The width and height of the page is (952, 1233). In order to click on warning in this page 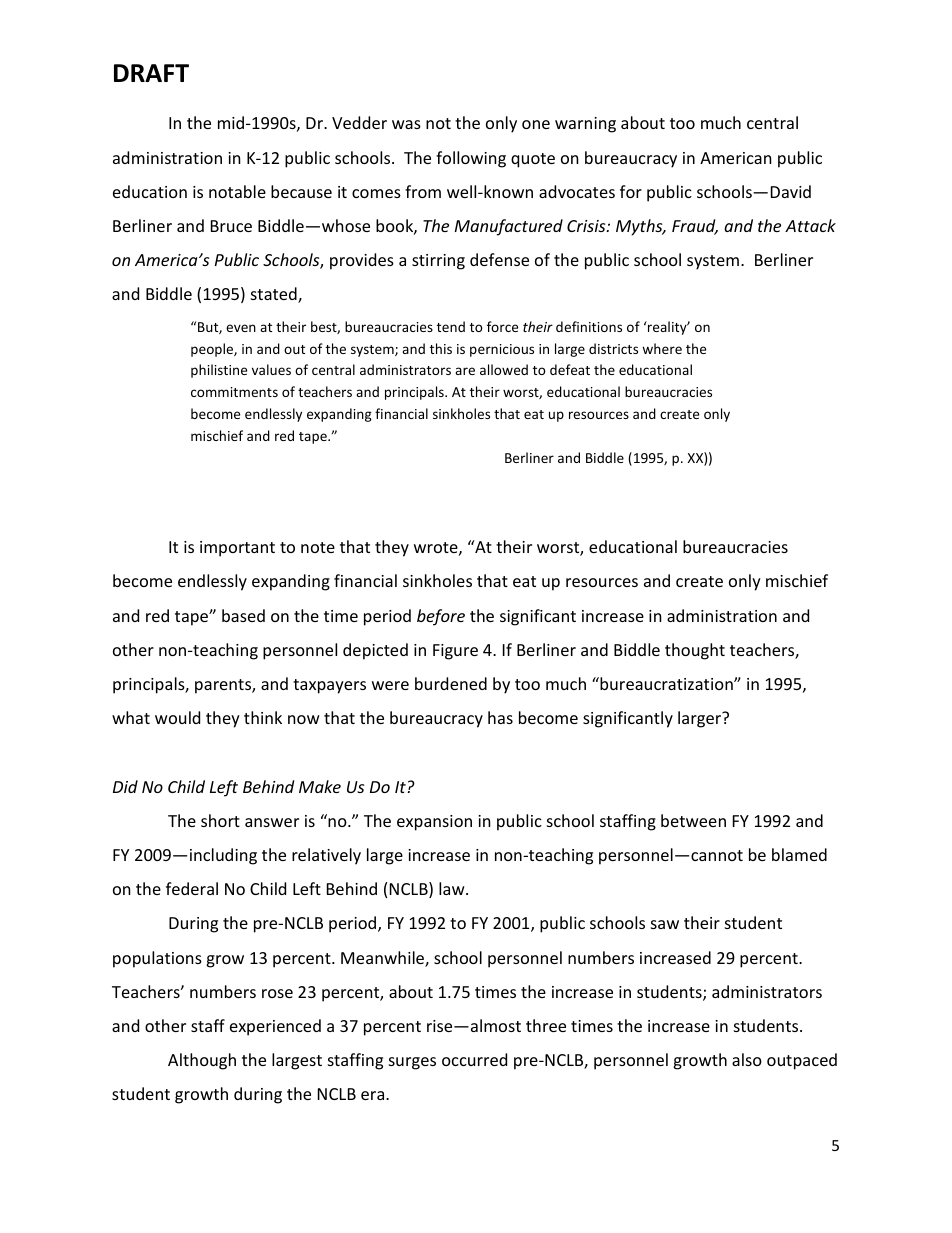, I will do `click(585, 125)`.
